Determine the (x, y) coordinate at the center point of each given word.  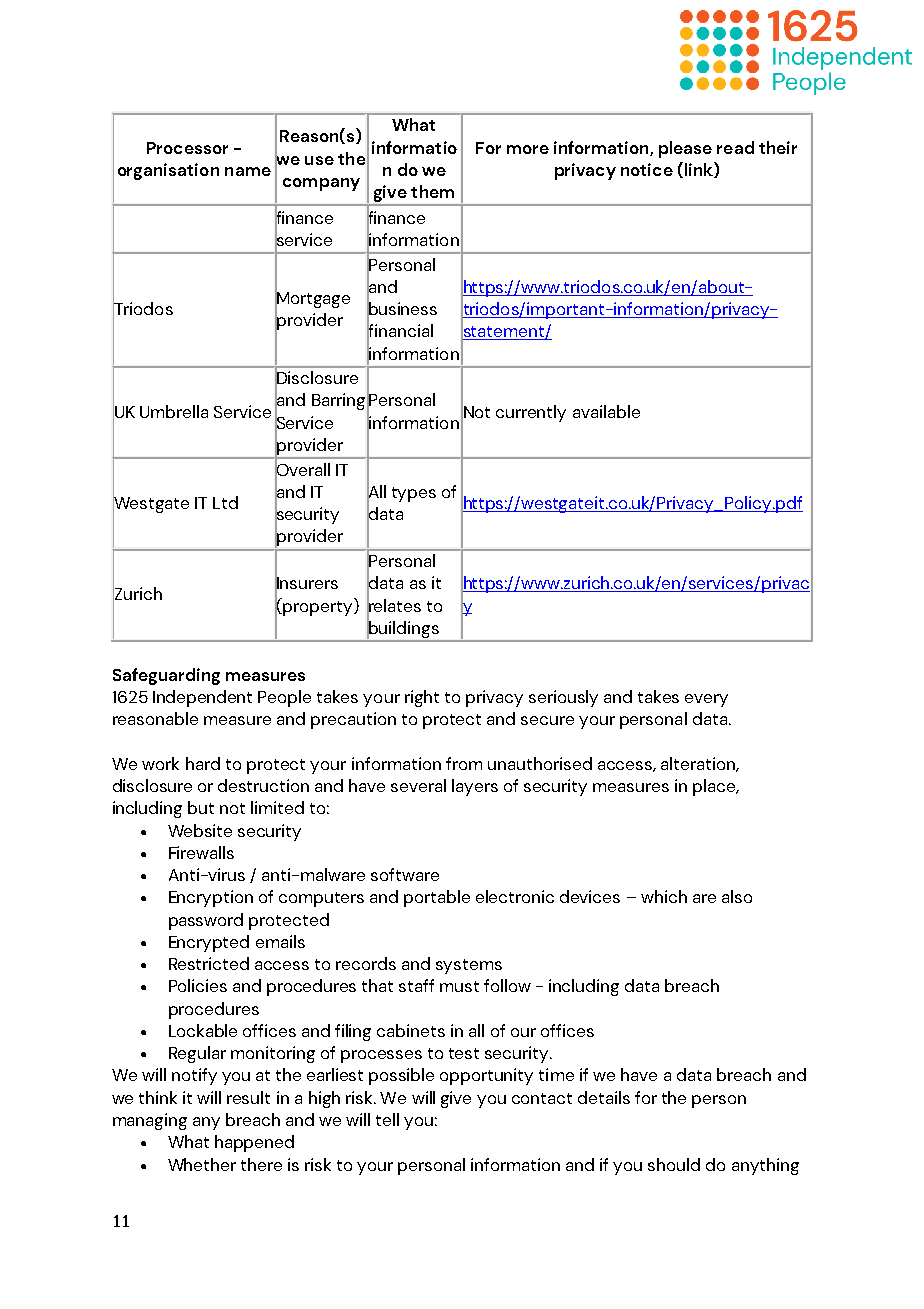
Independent (202, 698)
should (674, 1164)
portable (437, 898)
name (248, 171)
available (606, 411)
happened (254, 1143)
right (422, 698)
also (737, 896)
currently (531, 413)
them (432, 191)
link (698, 170)
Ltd (225, 502)
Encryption (211, 898)
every (706, 700)
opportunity (486, 1076)
